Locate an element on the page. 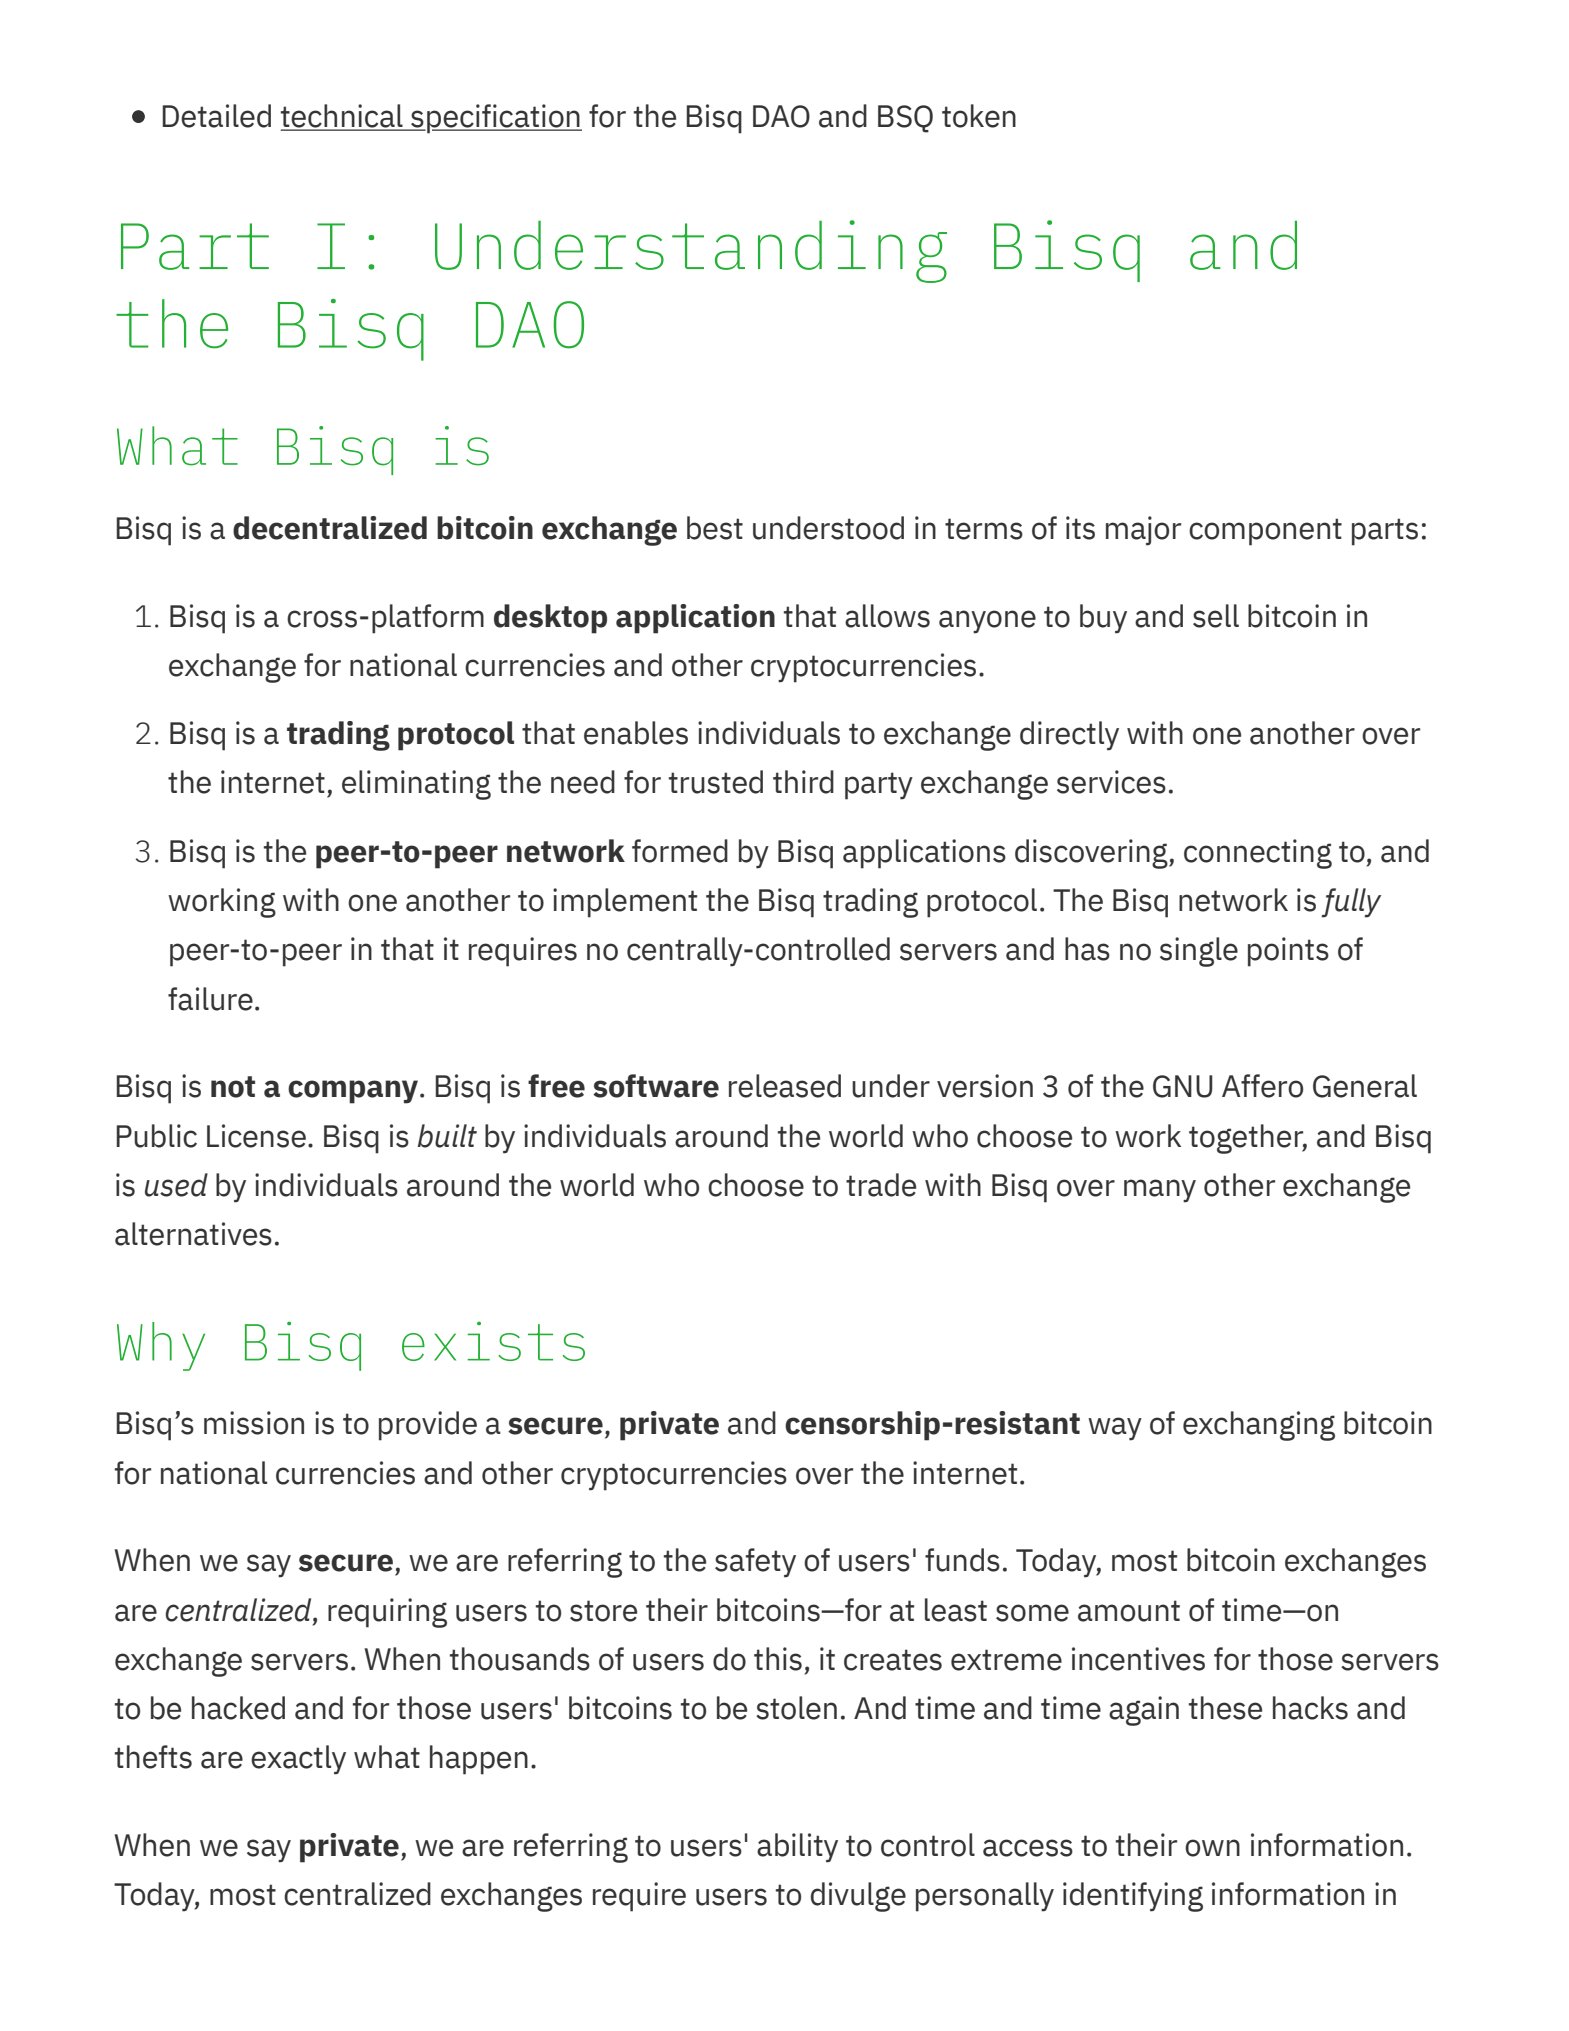 The image size is (1569, 2031). ability is located at coordinates (797, 1848).
